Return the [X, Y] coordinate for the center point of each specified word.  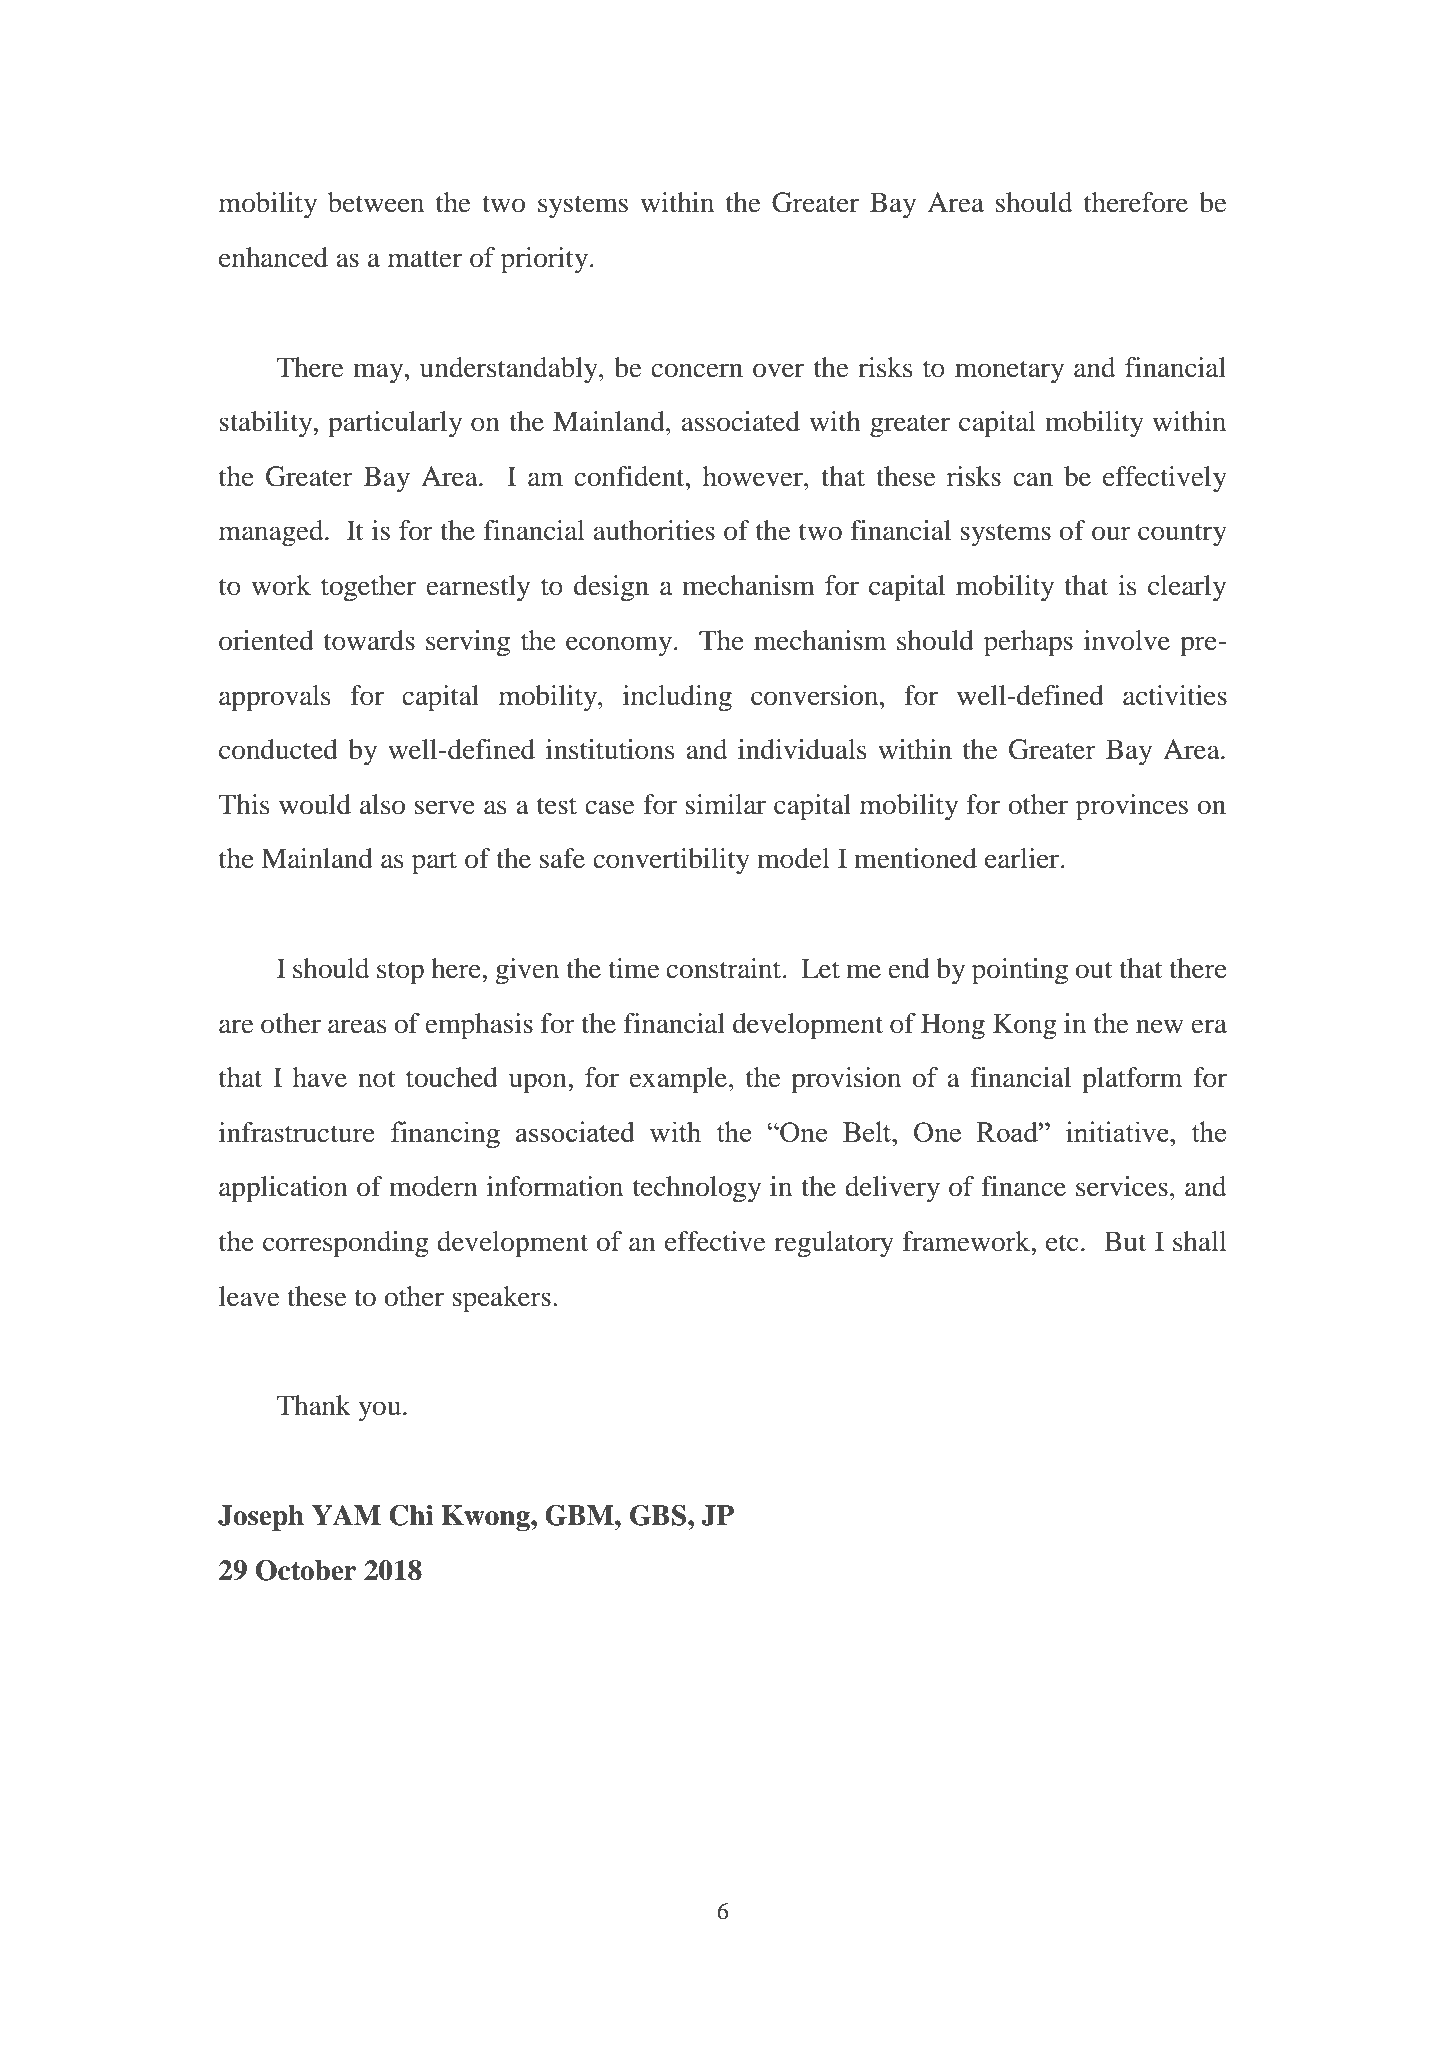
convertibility [671, 861]
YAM [346, 1515]
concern [697, 370]
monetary [1009, 372]
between [376, 202]
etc [1062, 1243]
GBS [659, 1515]
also [382, 804]
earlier [1023, 858]
